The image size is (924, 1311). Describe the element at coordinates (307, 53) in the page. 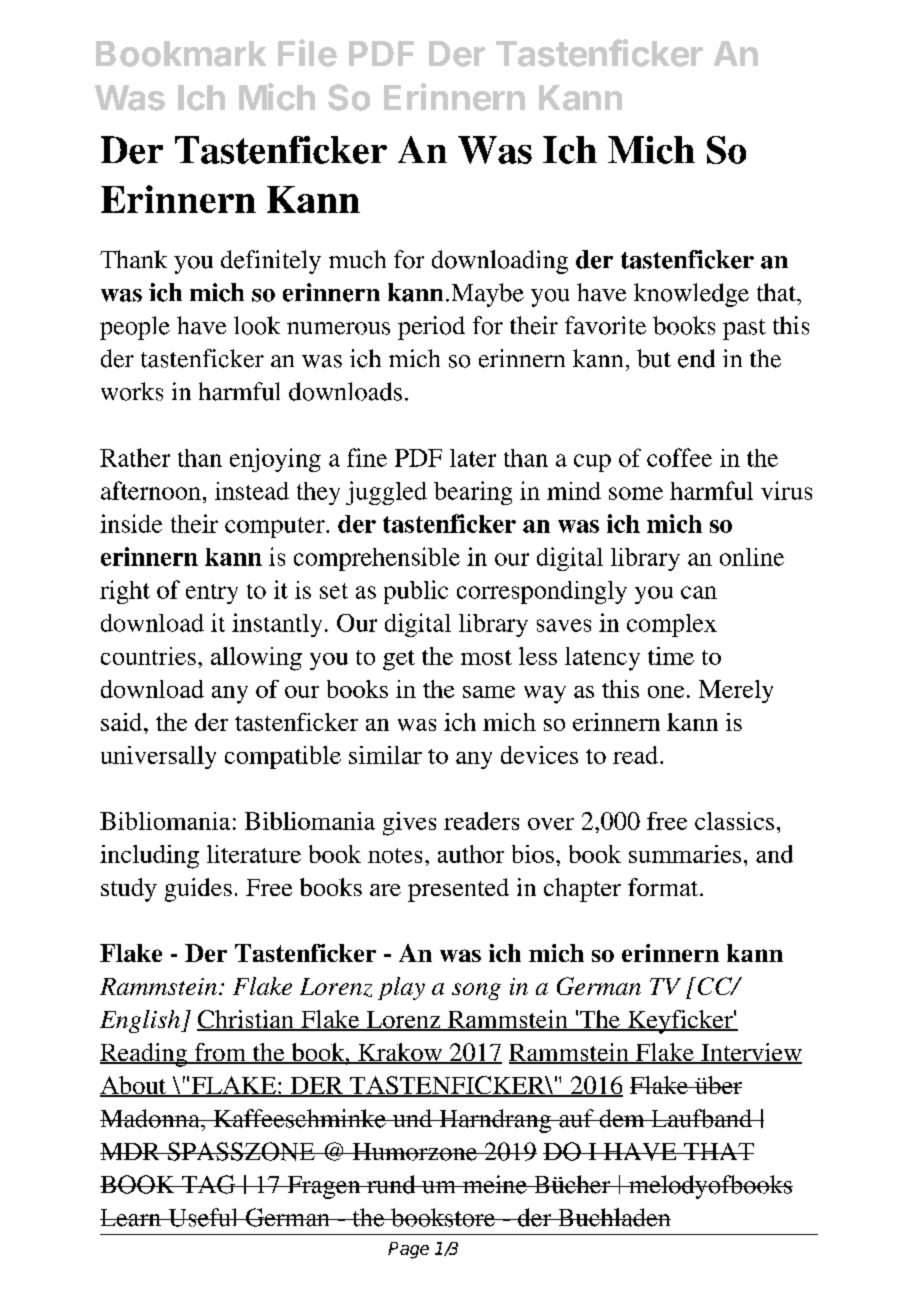

I see `File` at that location.
